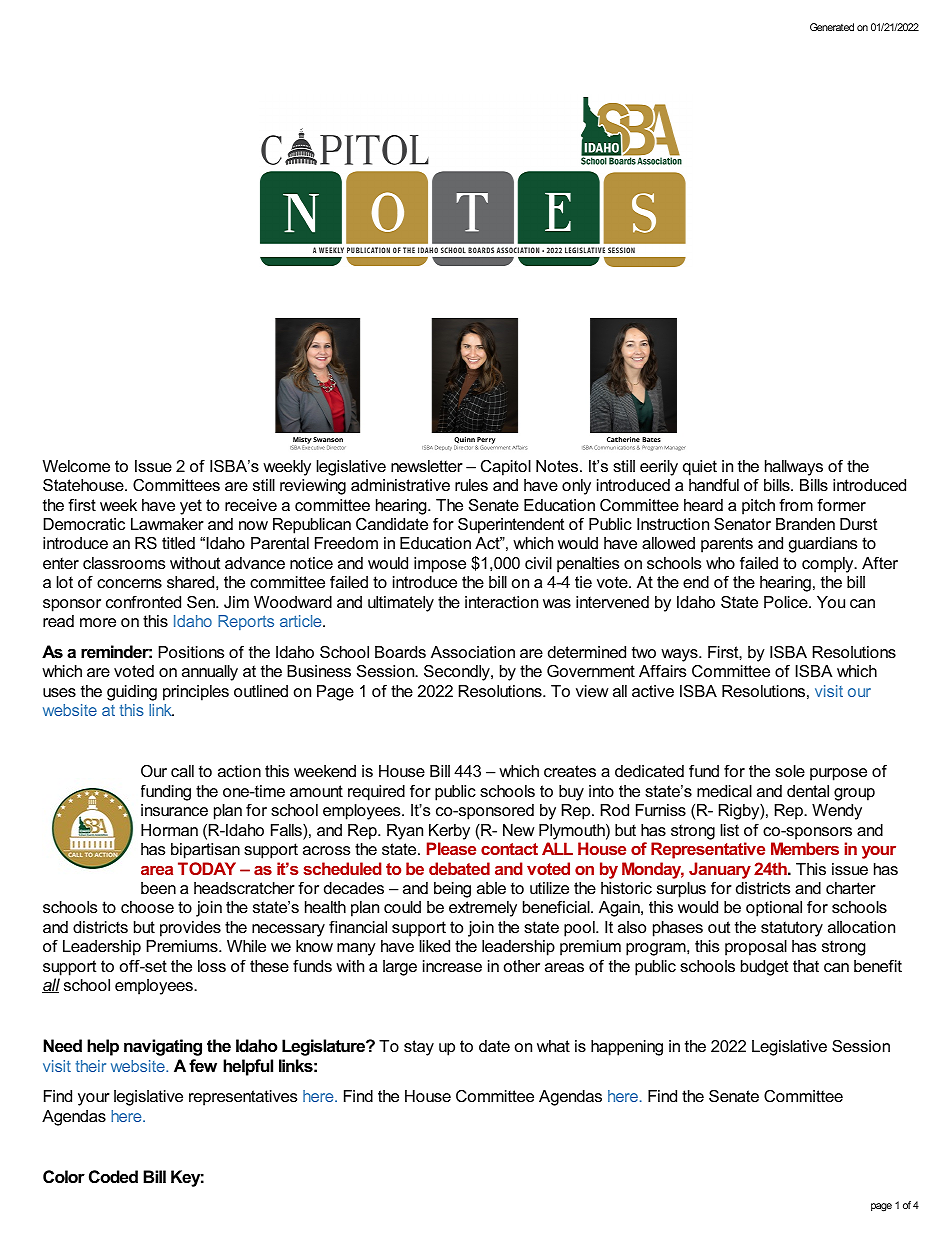  What do you see at coordinates (419, 1048) in the image?
I see `stay` at bounding box center [419, 1048].
